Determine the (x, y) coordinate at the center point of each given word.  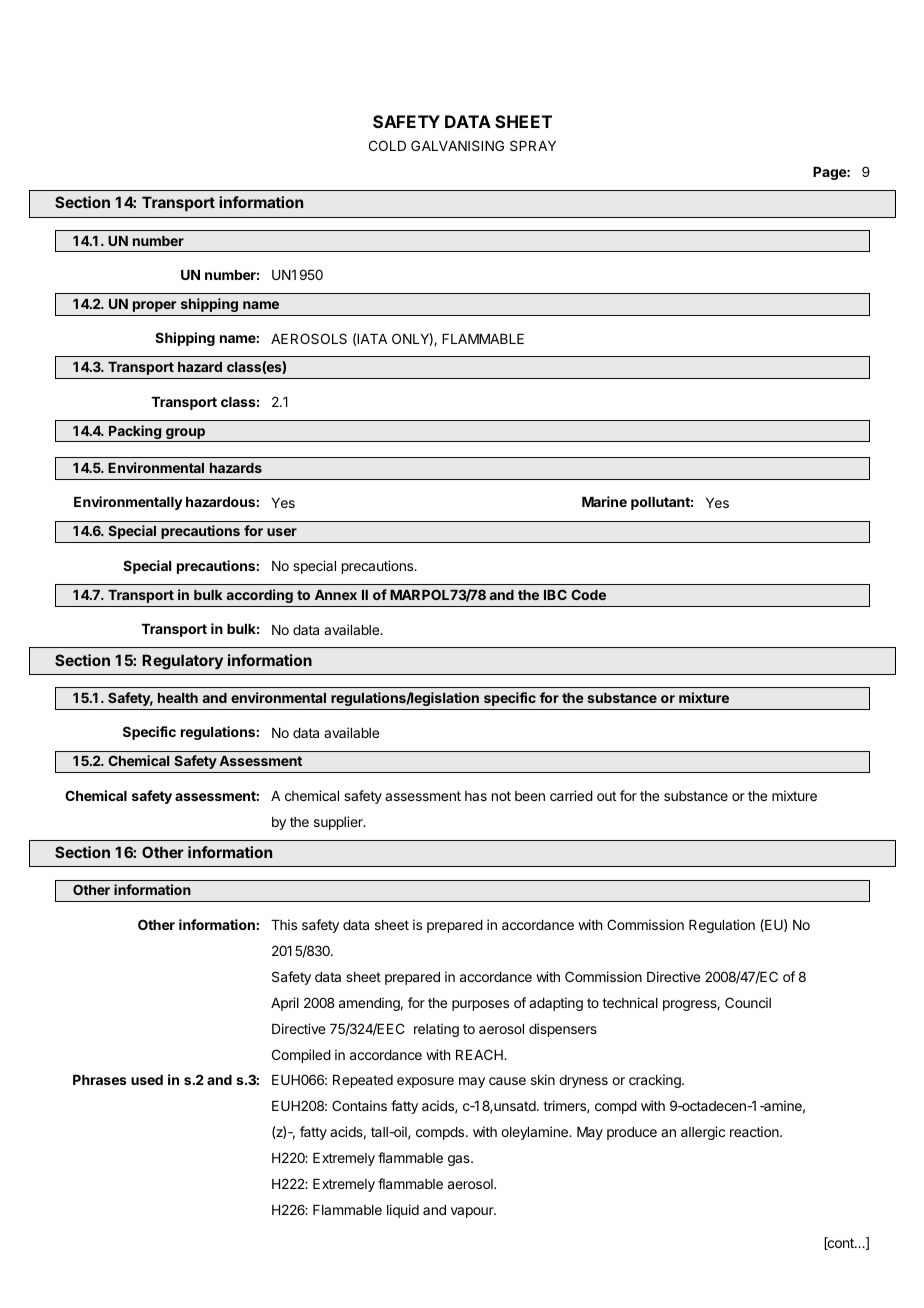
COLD (387, 145)
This (284, 924)
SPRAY (533, 145)
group (185, 435)
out (606, 796)
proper (154, 306)
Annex (336, 595)
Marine (604, 501)
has (476, 796)
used (147, 1080)
